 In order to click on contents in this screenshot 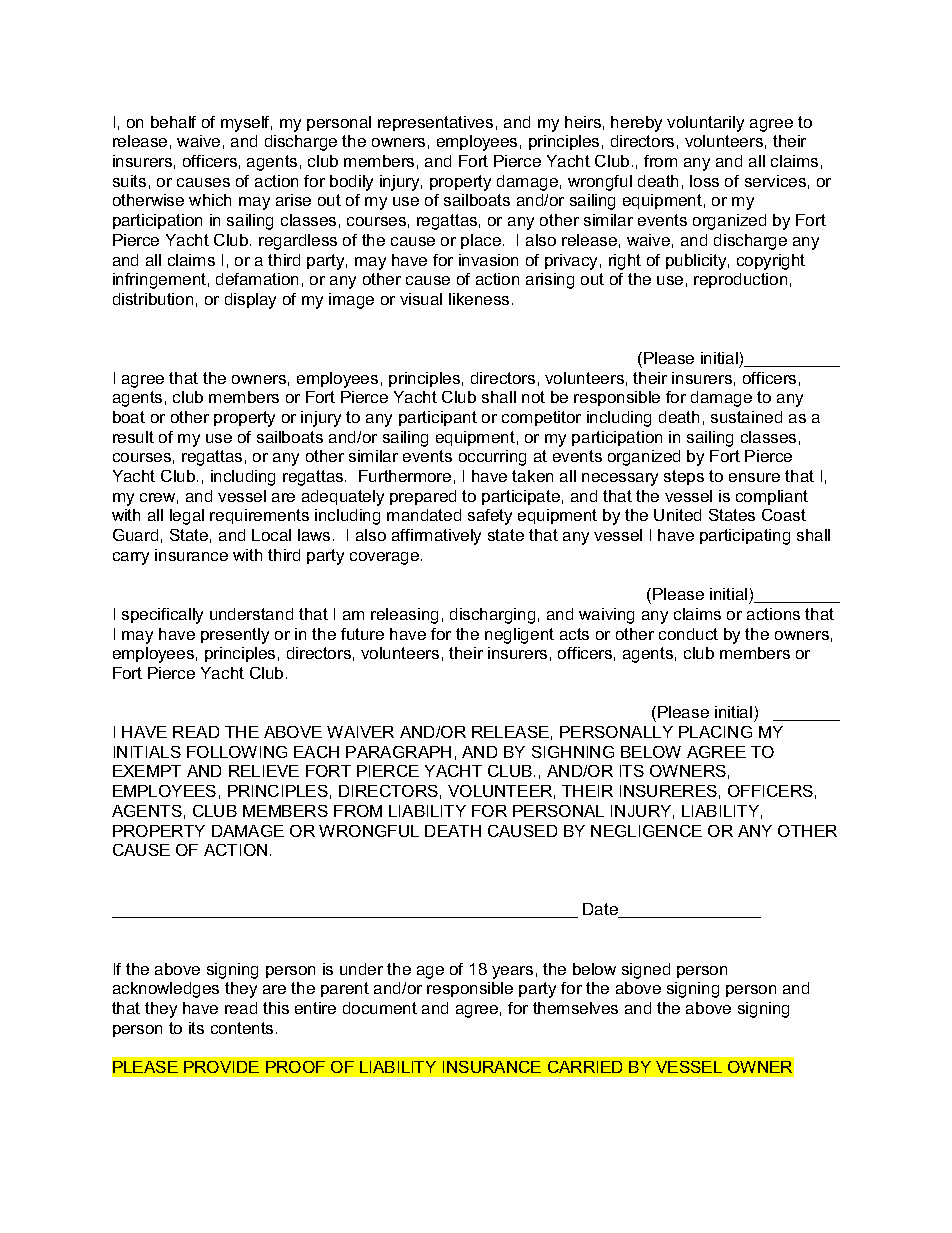, I will do `click(242, 1028)`.
